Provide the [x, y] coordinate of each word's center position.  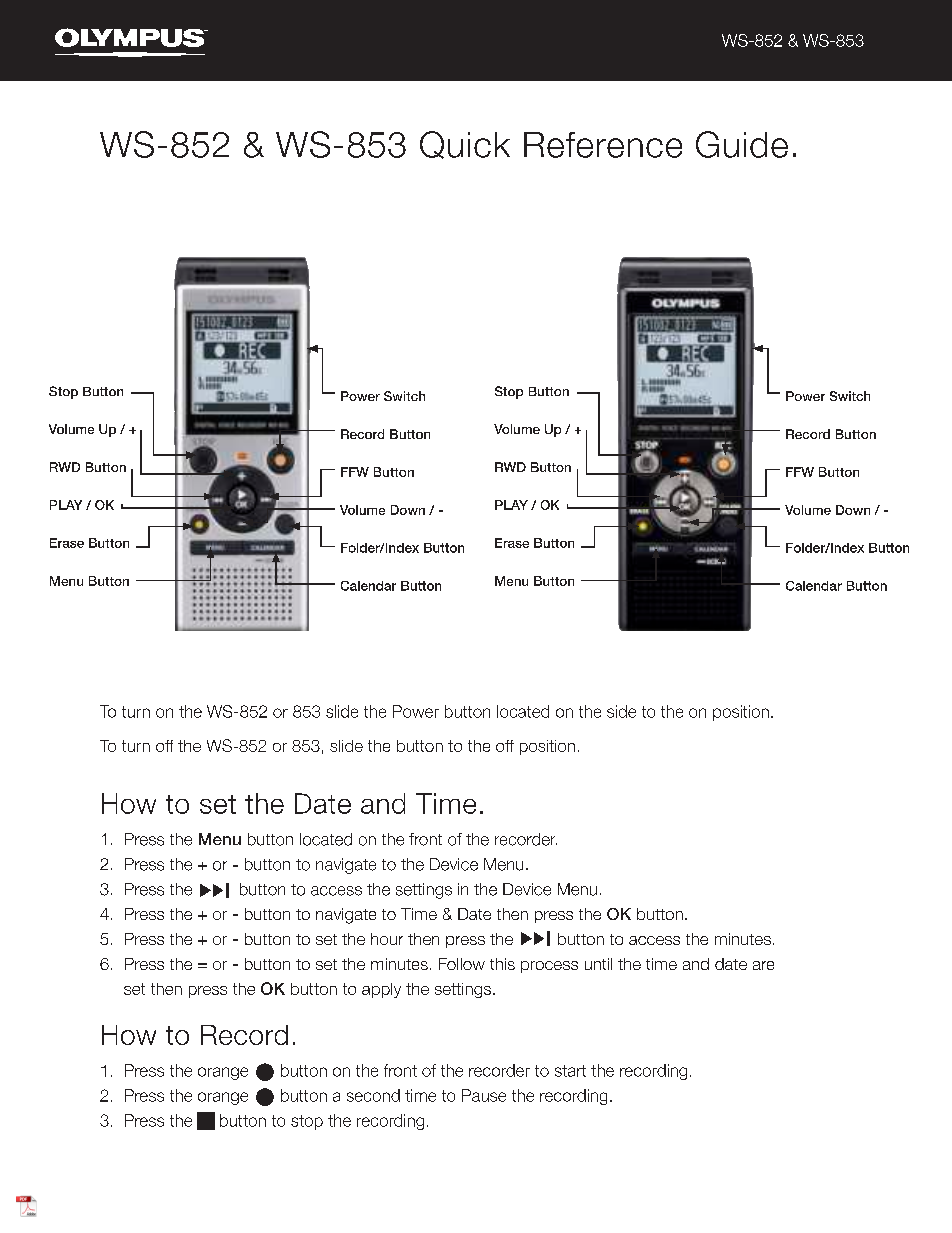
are [763, 965]
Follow [462, 964]
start [570, 1071]
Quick [465, 145]
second [373, 1095]
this [502, 964]
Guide [742, 144]
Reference [603, 145]
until [598, 964]
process [549, 967]
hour [387, 939]
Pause [484, 1095]
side [621, 711]
